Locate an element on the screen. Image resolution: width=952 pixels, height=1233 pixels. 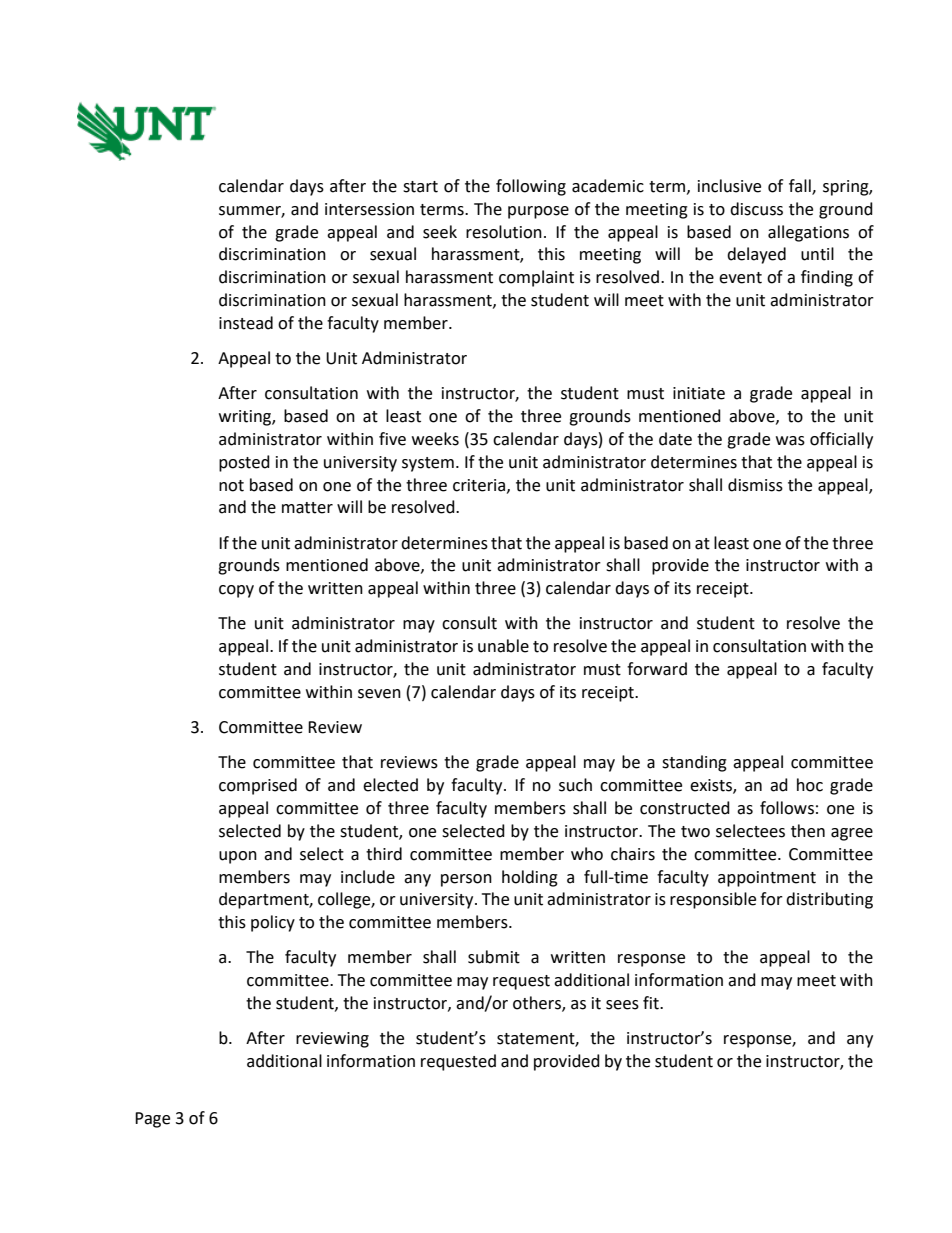
such is located at coordinates (575, 785).
